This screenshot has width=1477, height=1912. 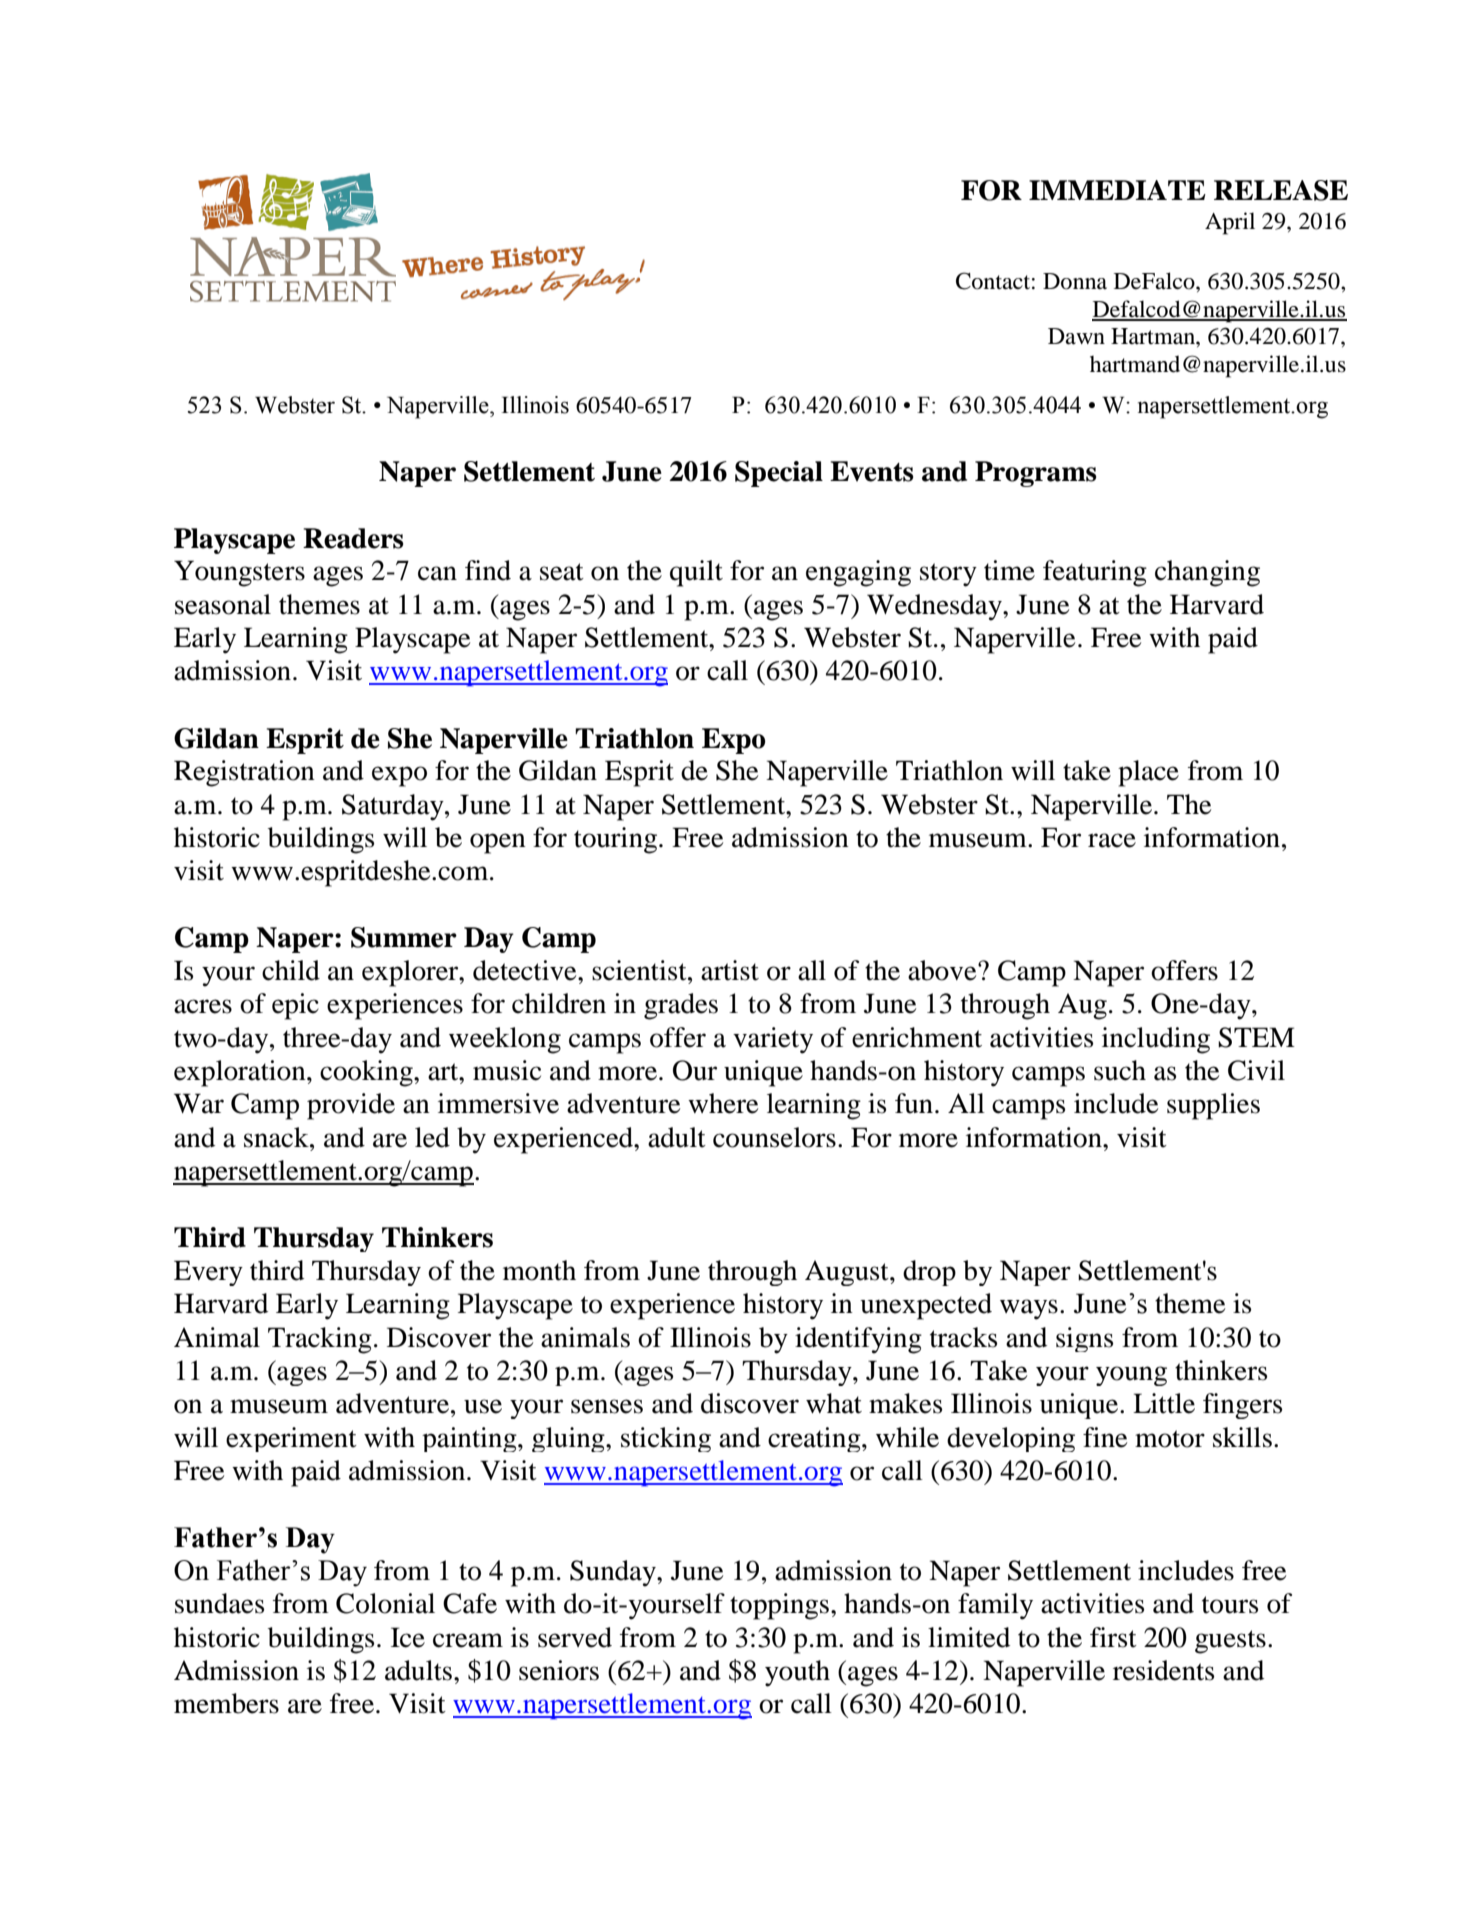 I want to click on Ice, so click(x=408, y=1637).
